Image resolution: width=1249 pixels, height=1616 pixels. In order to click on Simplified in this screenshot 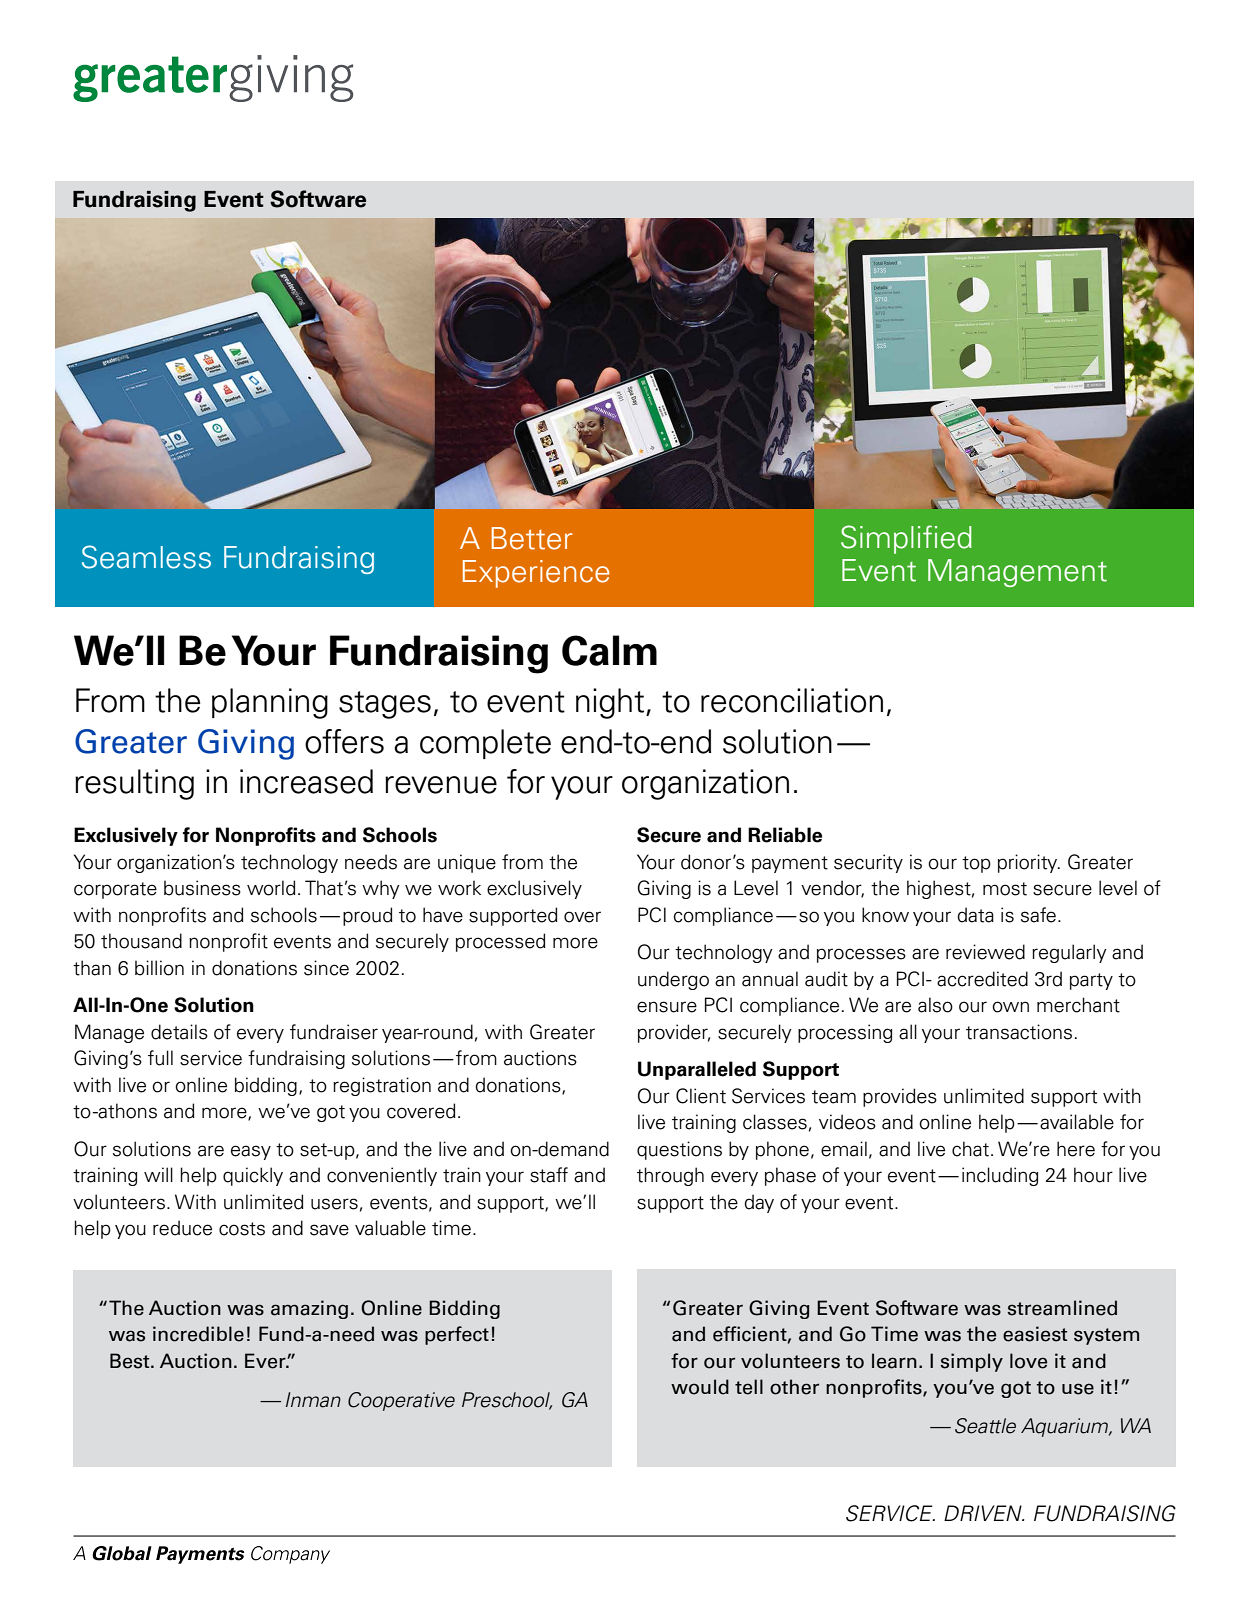, I will do `click(906, 539)`.
